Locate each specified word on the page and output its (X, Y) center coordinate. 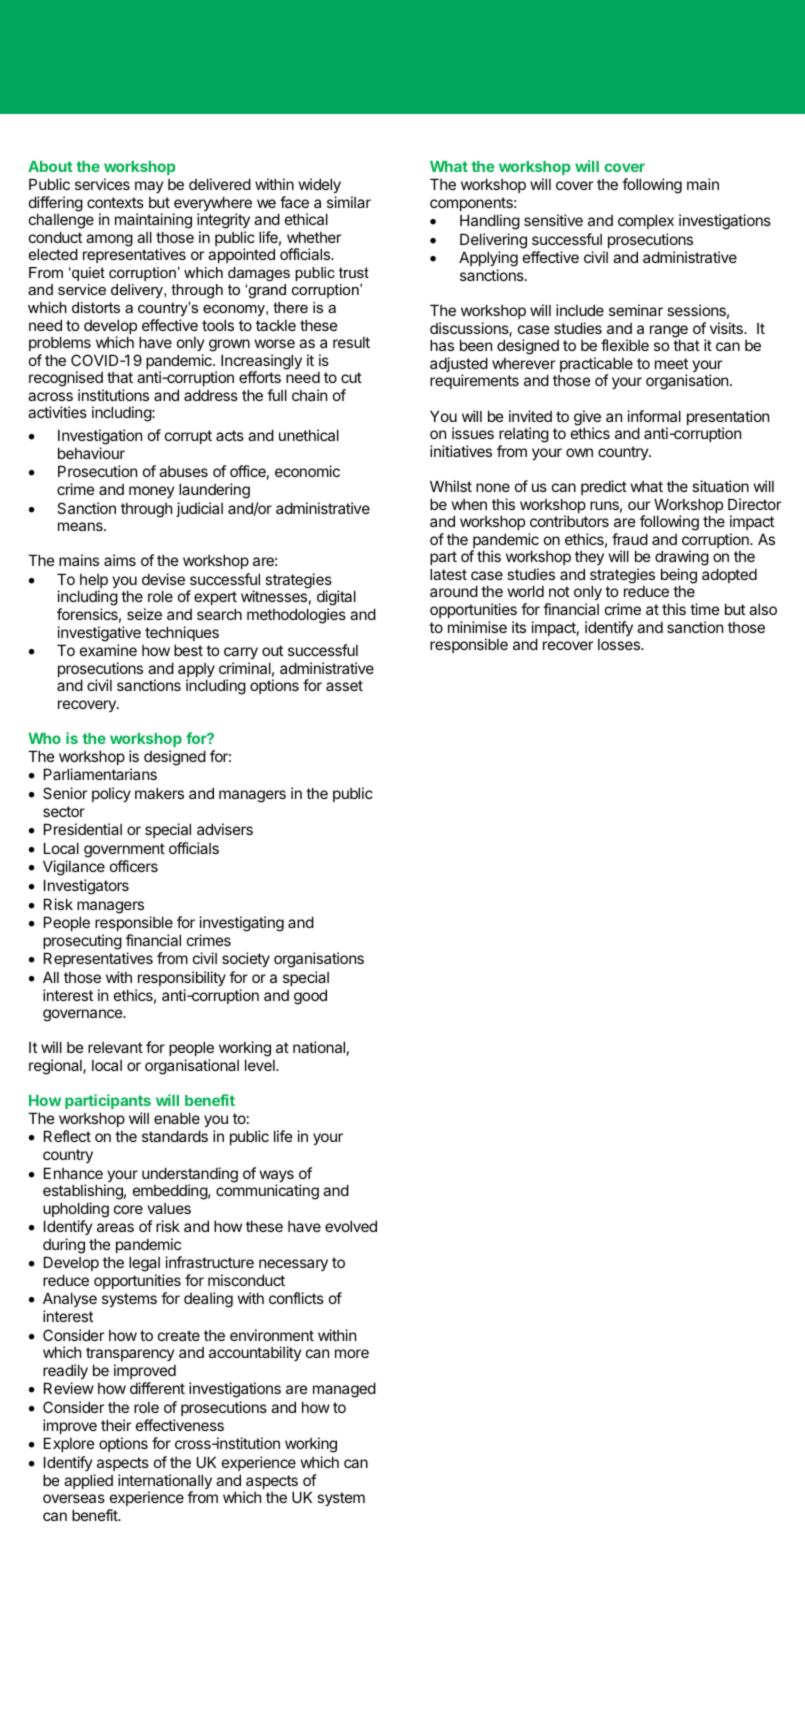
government (124, 850)
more (352, 1353)
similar (349, 202)
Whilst (451, 486)
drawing (682, 559)
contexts (115, 202)
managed (344, 1390)
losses (620, 644)
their (116, 1425)
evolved (351, 1226)
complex (646, 221)
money (151, 492)
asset (344, 685)
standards (175, 1136)
